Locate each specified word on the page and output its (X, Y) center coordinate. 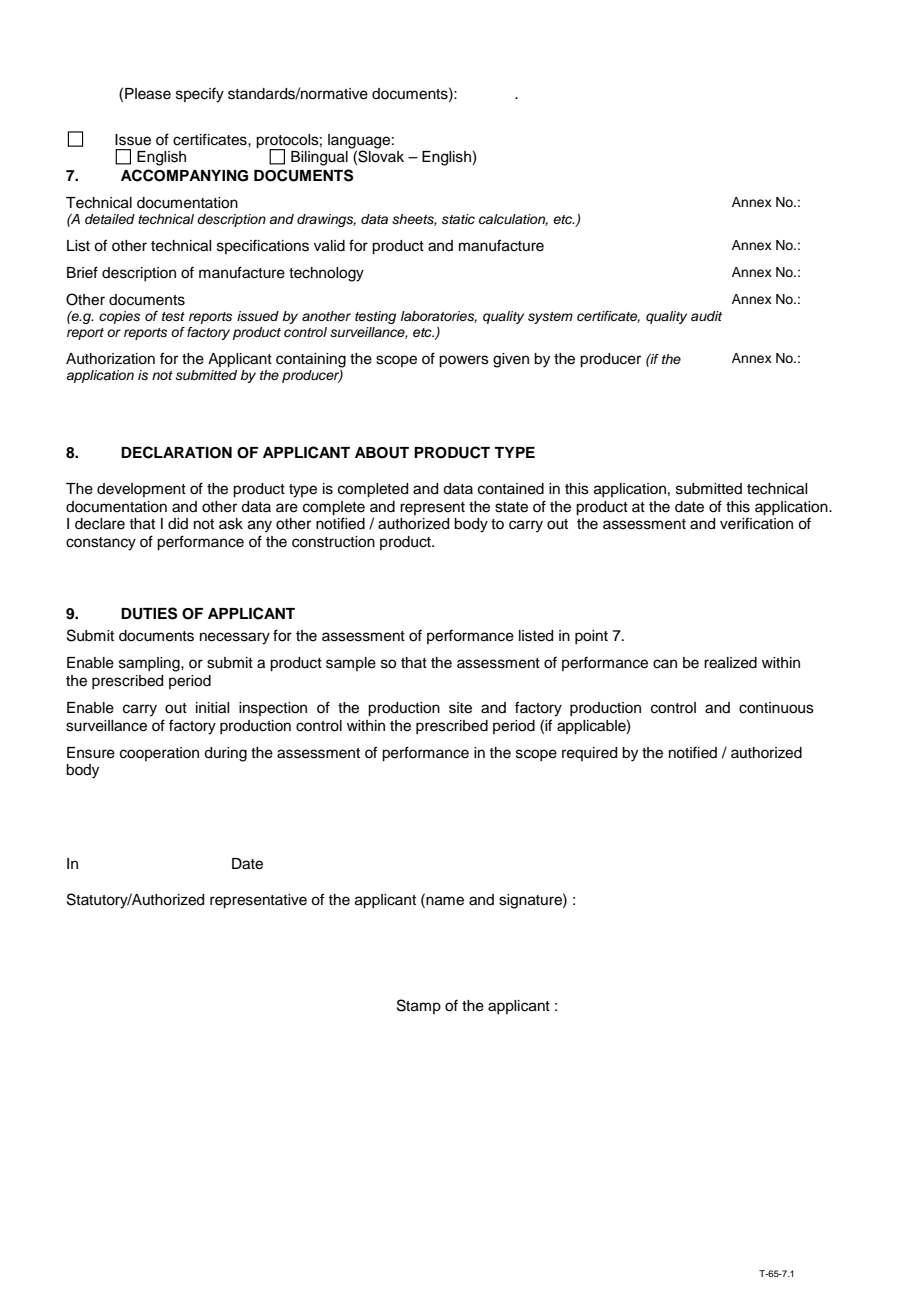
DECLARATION (176, 452)
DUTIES (149, 613)
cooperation (159, 754)
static (458, 219)
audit (706, 316)
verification (756, 523)
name (444, 900)
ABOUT (382, 453)
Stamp (419, 1006)
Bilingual (319, 158)
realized (730, 663)
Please (148, 94)
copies (119, 317)
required (589, 754)
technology (326, 274)
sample (351, 664)
